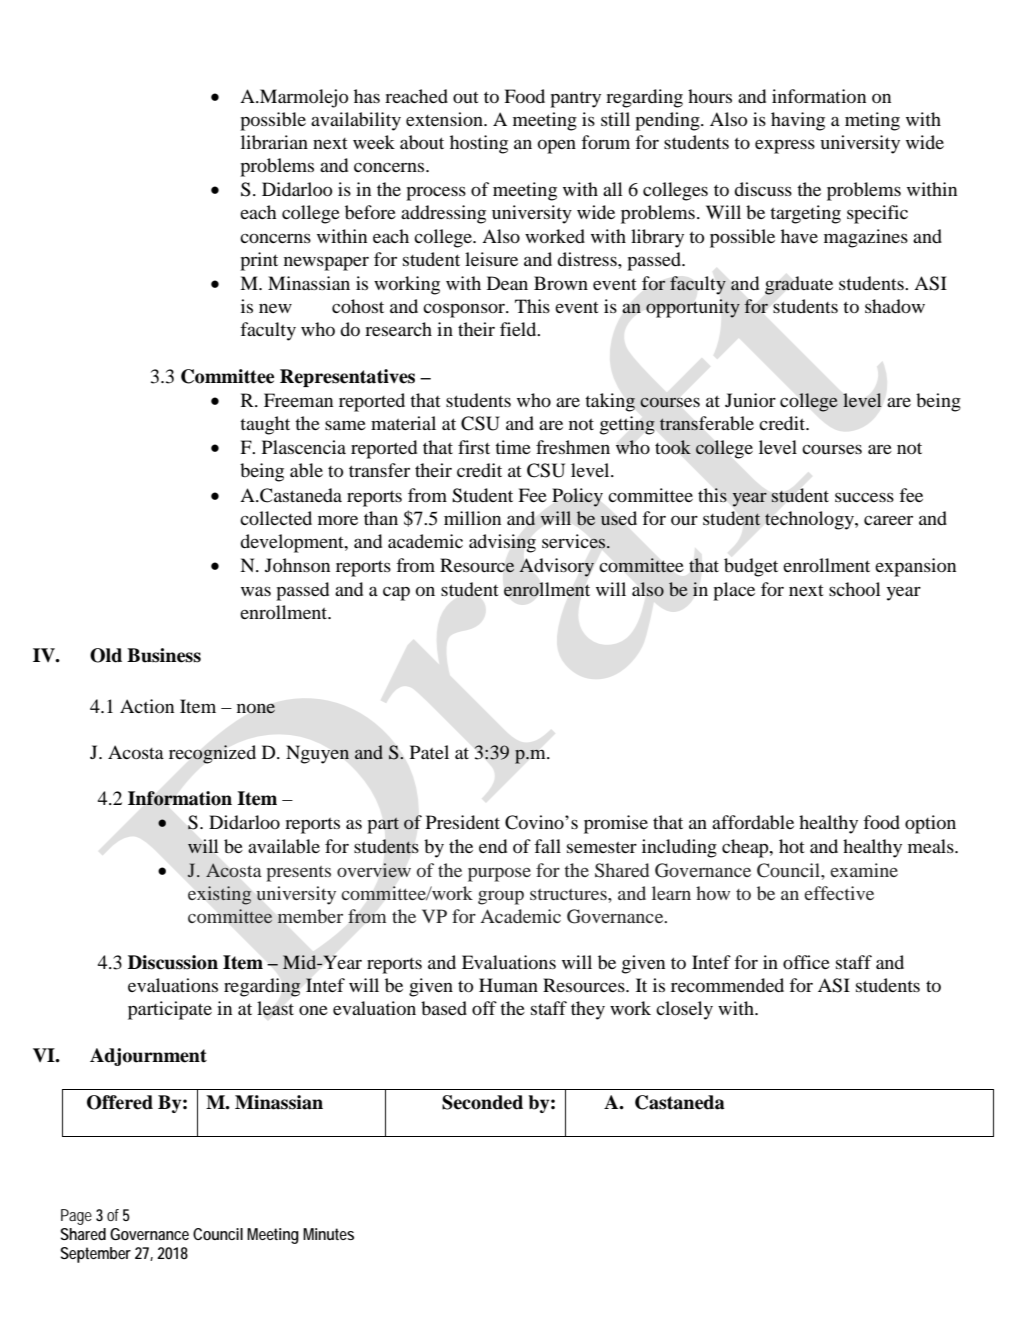 The width and height of the screenshot is (1022, 1323). Describe the element at coordinates (482, 1102) in the screenshot. I see `Seconded` at that location.
